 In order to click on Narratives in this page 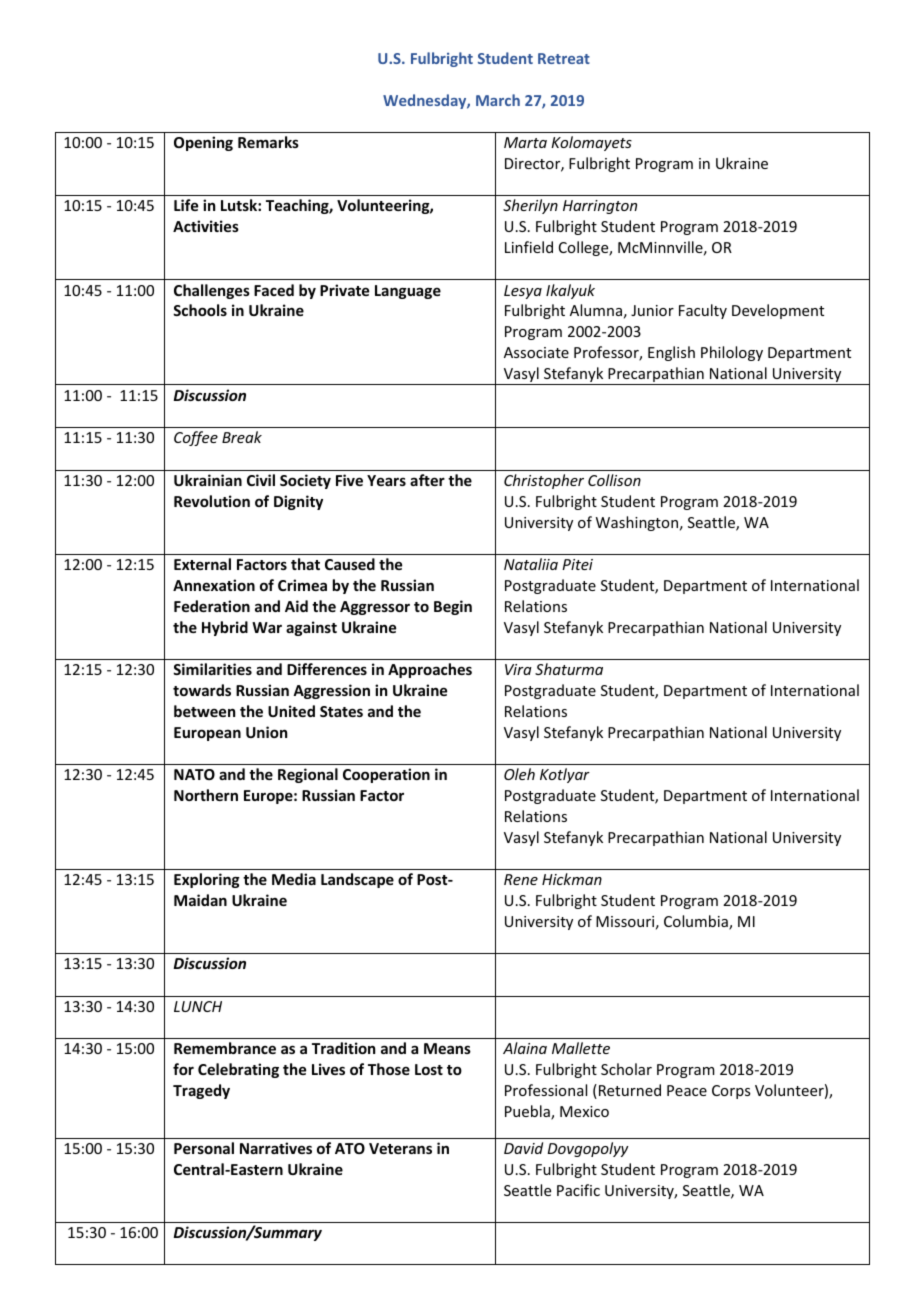, I will do `click(276, 1148)`.
